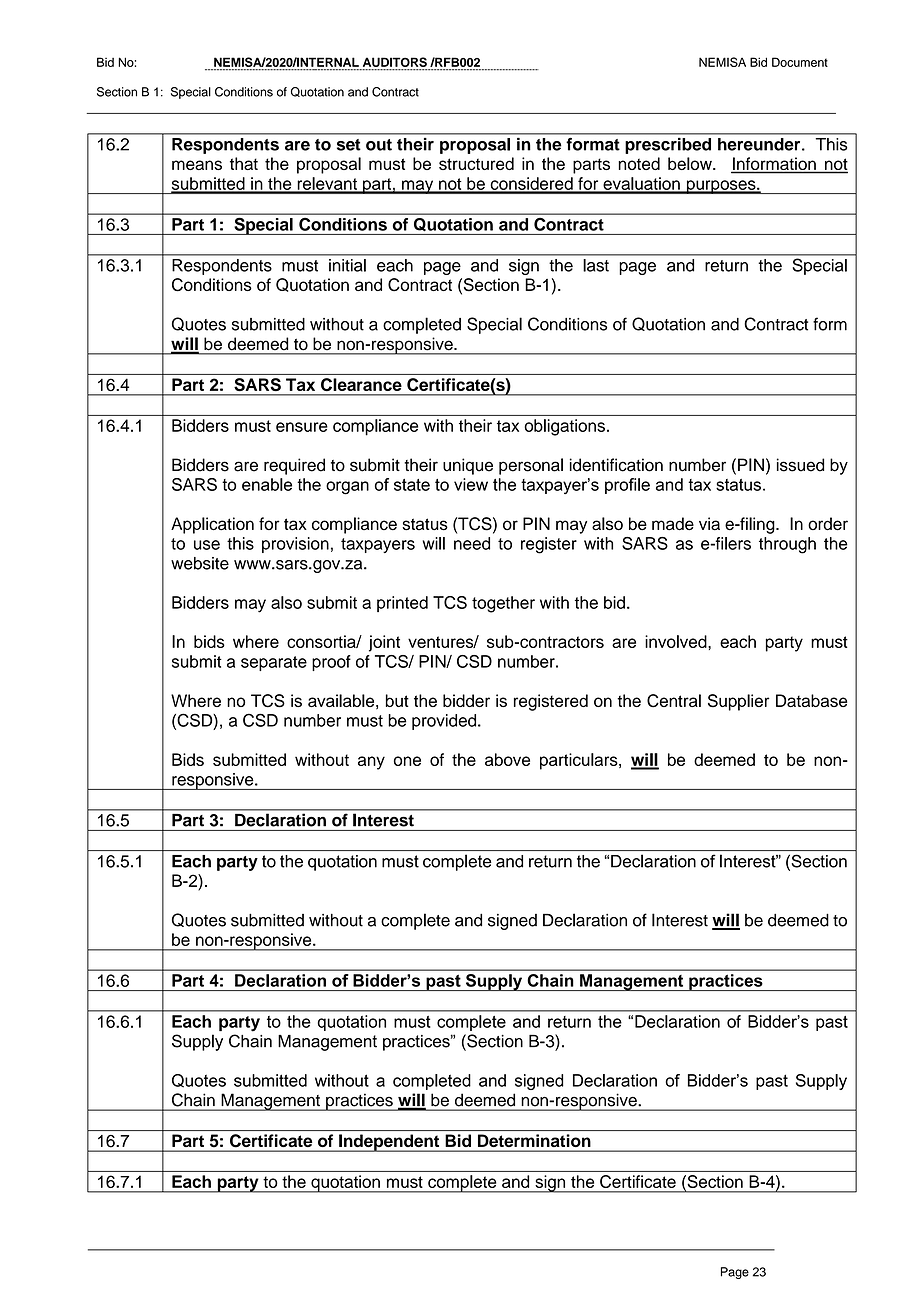  What do you see at coordinates (295, 545) in the page?
I see `provision` at bounding box center [295, 545].
